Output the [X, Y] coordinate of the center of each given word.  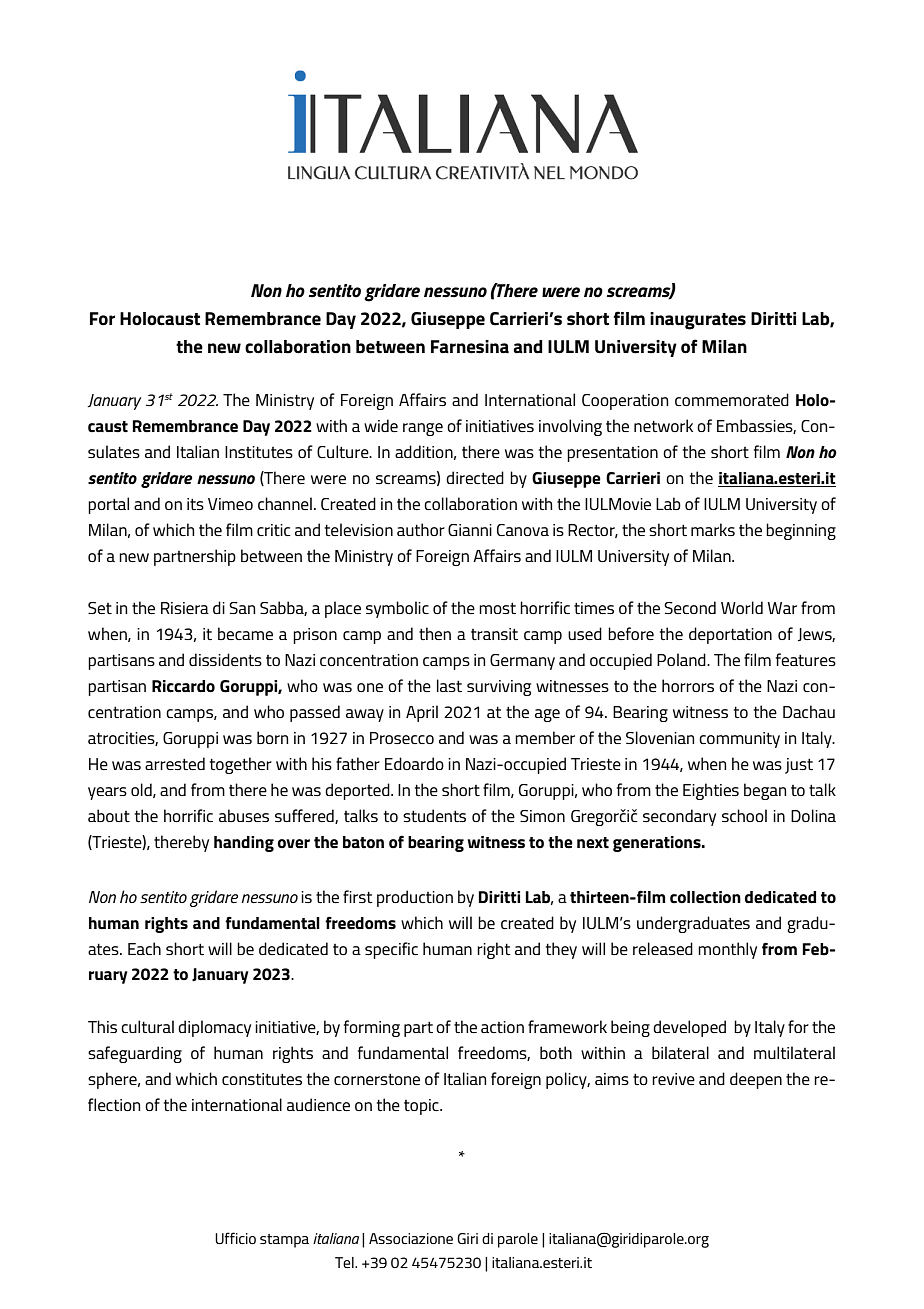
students [434, 815]
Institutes [259, 452]
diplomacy [214, 1028]
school [744, 815]
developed [689, 1028]
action [502, 1027]
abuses [244, 815]
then [435, 633]
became [245, 633]
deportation [730, 635]
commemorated [732, 399]
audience [318, 1104]
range [423, 429]
